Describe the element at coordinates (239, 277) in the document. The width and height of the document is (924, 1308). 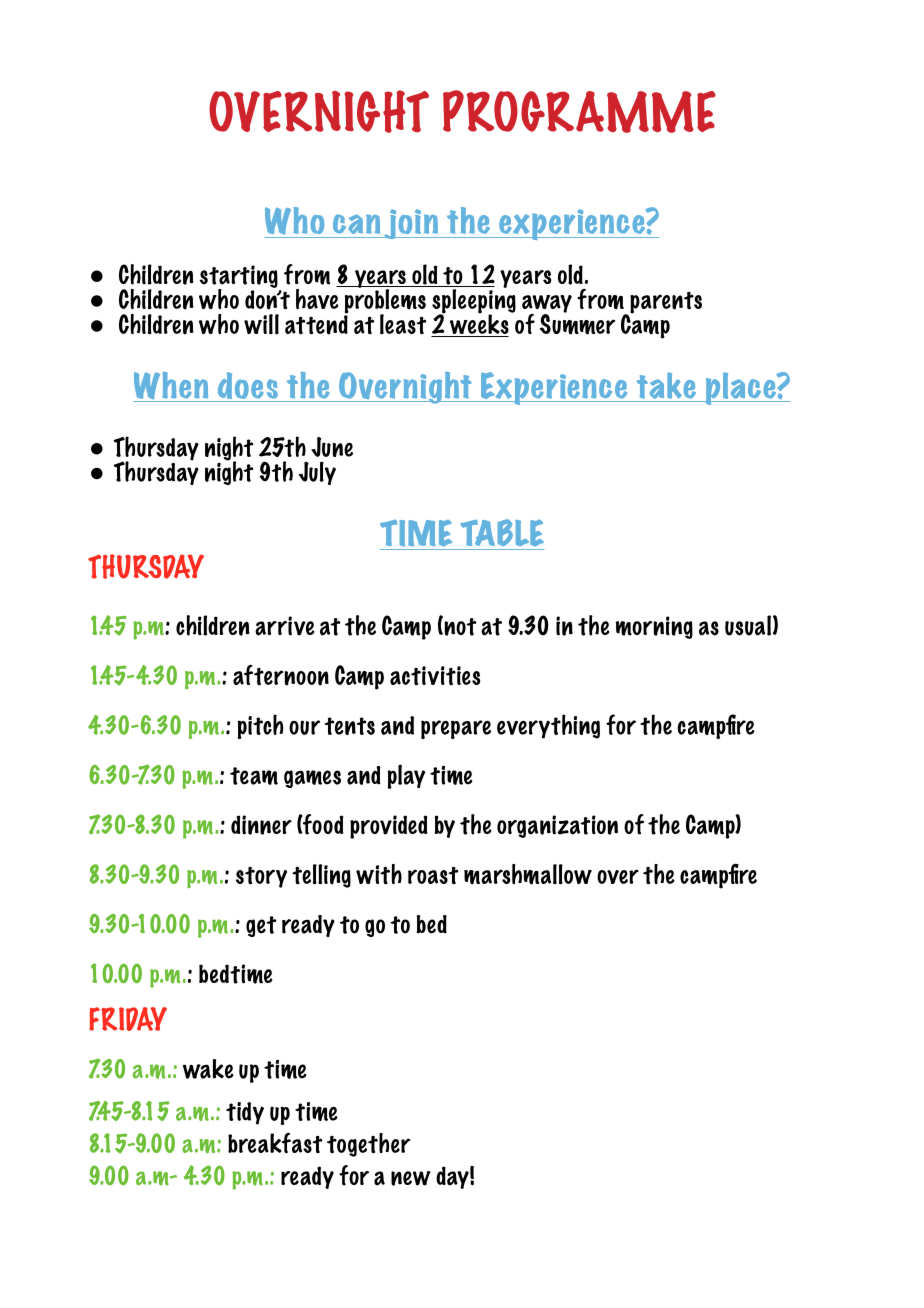
I see `starting` at that location.
